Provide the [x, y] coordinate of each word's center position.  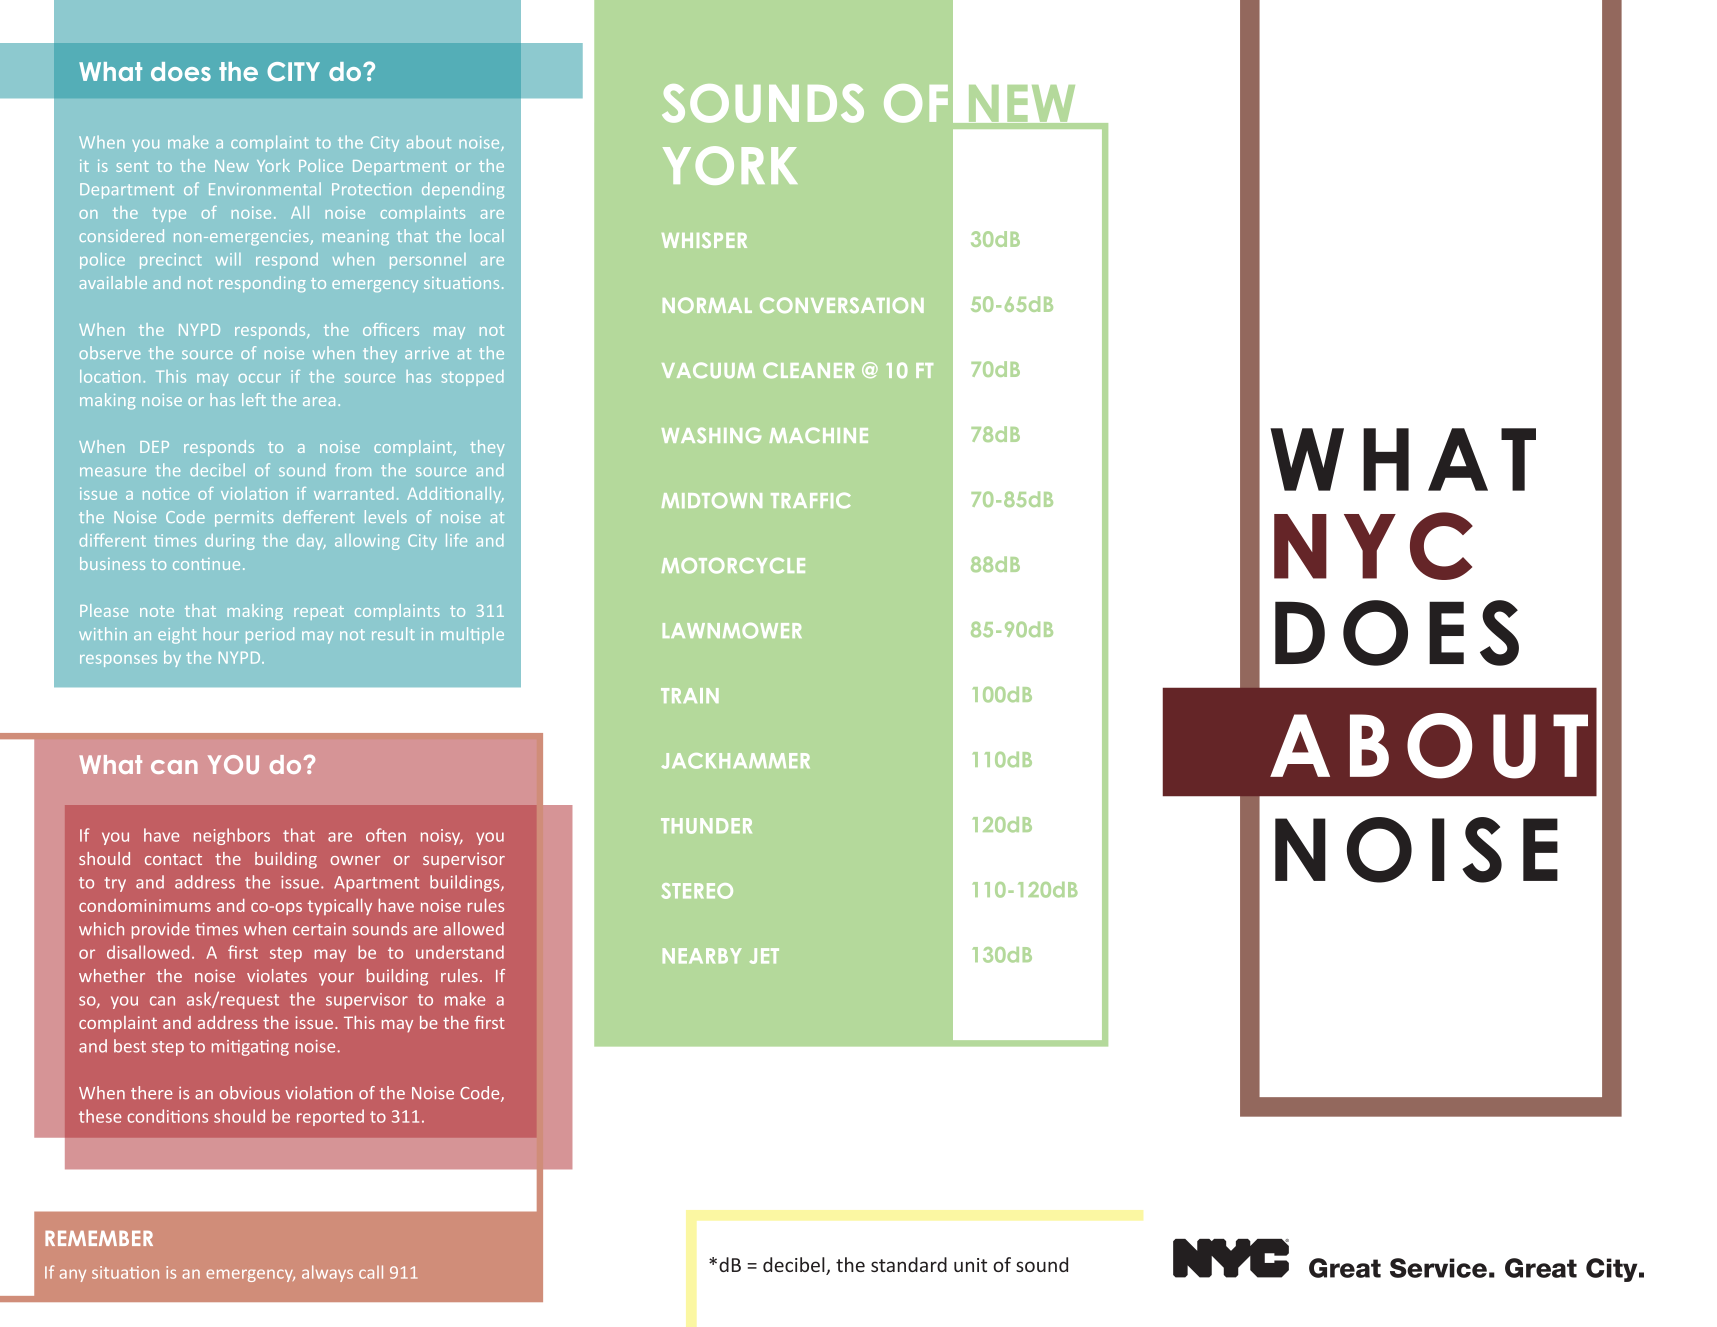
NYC [1373, 546]
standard [909, 1264]
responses [118, 661]
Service [1438, 1268]
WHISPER [704, 240]
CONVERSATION [842, 305]
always [327, 1273]
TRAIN [690, 695]
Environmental [265, 188]
